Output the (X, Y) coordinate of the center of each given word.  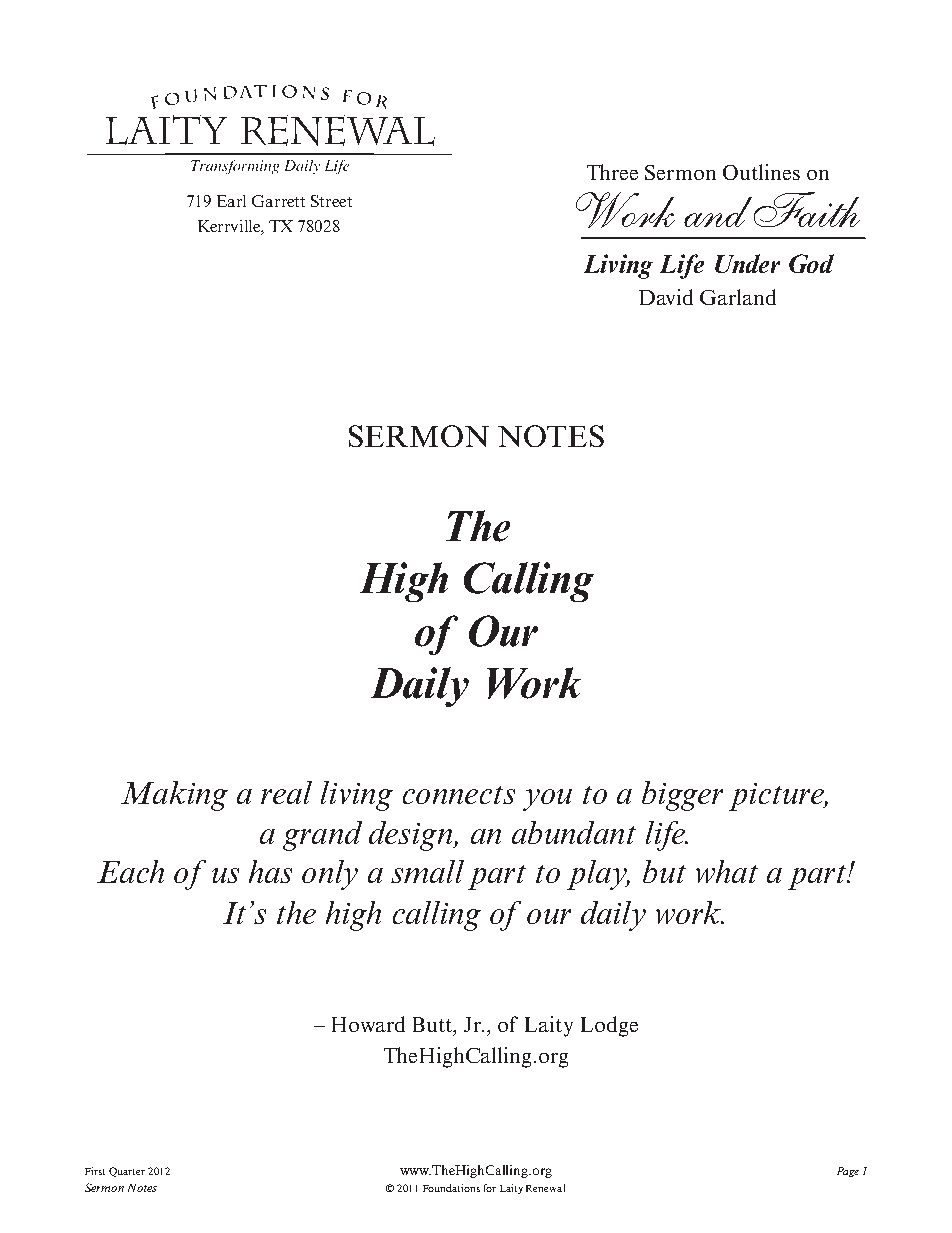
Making (174, 796)
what (727, 871)
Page (848, 1172)
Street (331, 201)
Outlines (761, 172)
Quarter (127, 1172)
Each (130, 871)
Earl (231, 201)
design (412, 836)
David (666, 297)
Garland (738, 297)
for (490, 1188)
